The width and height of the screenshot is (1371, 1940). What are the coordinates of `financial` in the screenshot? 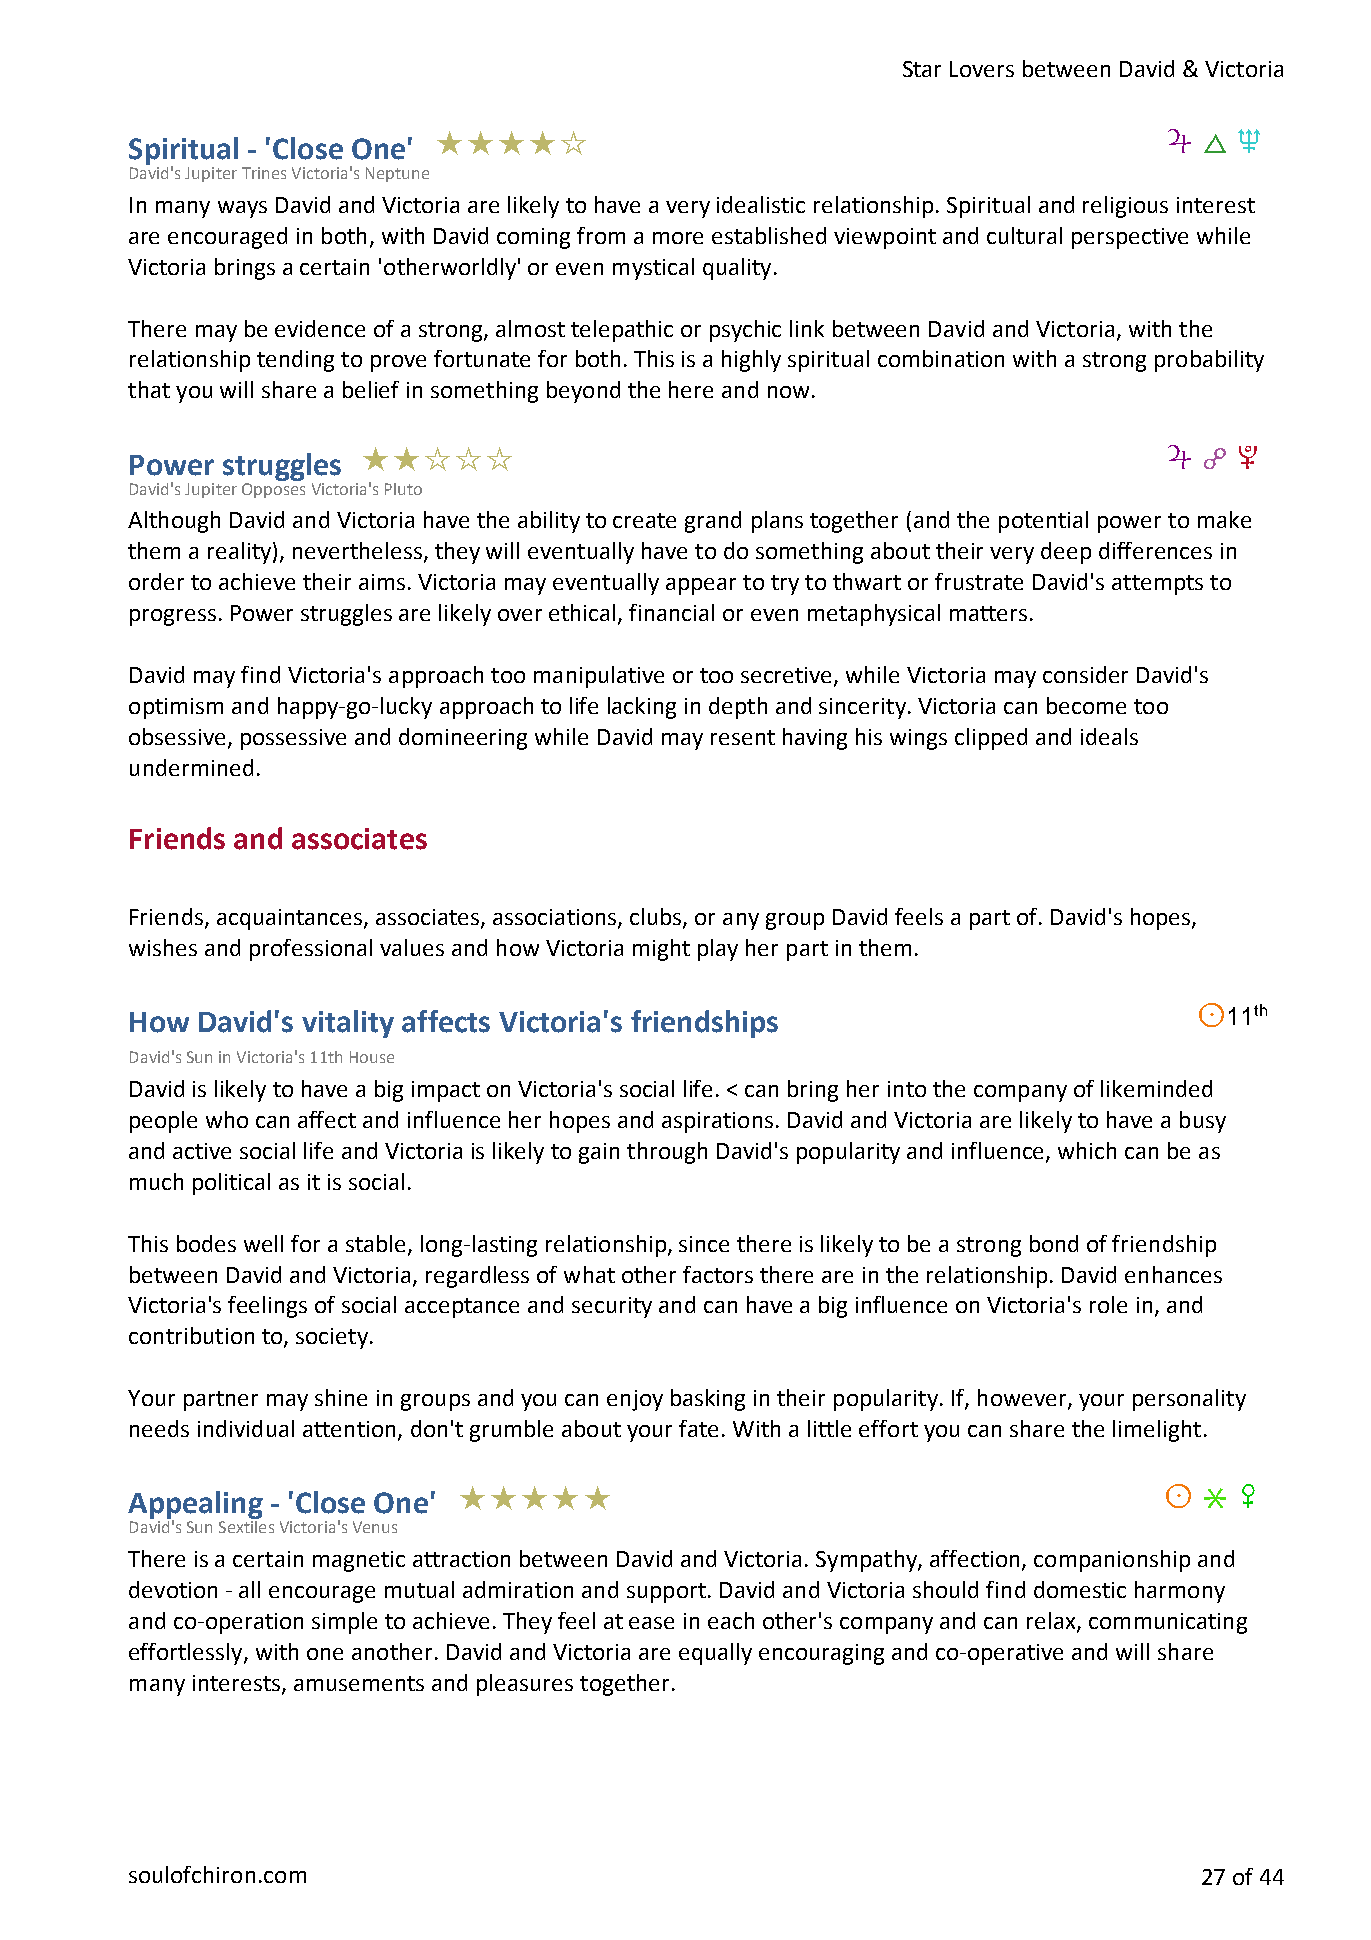 It's located at (671, 612).
